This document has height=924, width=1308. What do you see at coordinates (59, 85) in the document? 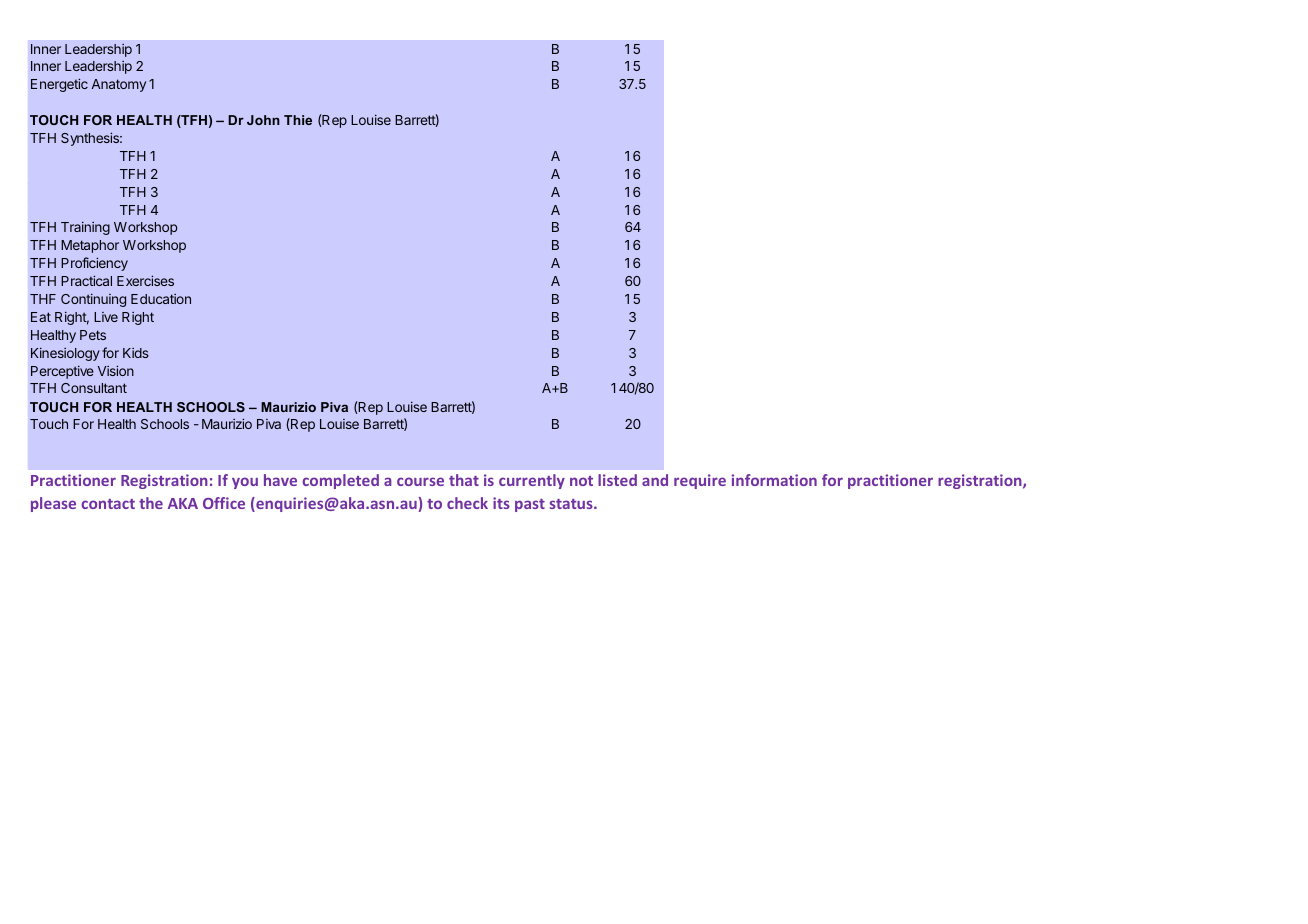
I see `Energetic` at bounding box center [59, 85].
